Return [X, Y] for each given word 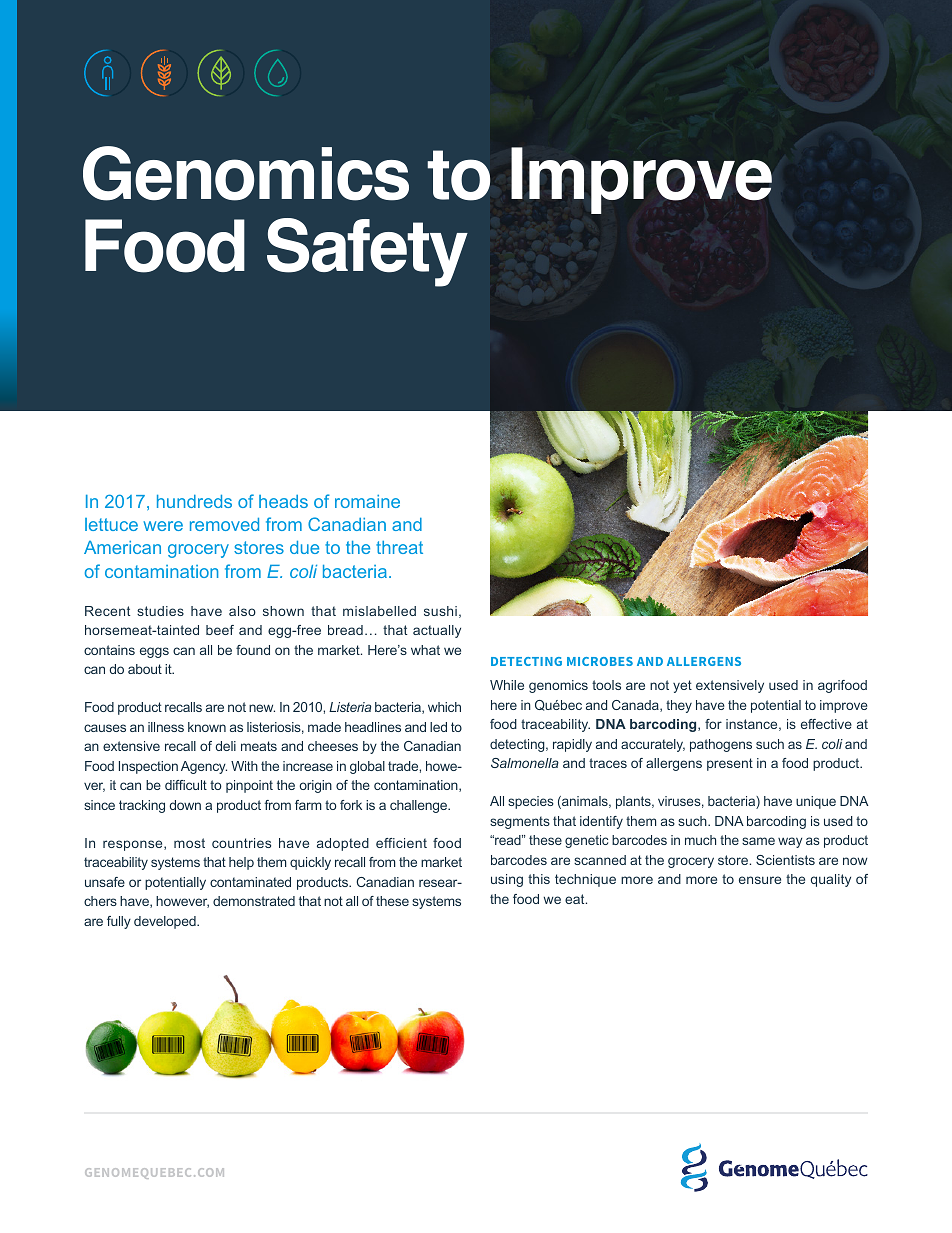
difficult [186, 785]
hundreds [194, 501]
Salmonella [525, 763]
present [730, 764]
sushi [440, 611]
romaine [367, 501]
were [163, 526]
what [425, 650]
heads [283, 501]
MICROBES [600, 661]
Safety [367, 252]
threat [399, 547]
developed [166, 922]
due [304, 547]
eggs [154, 652]
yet [682, 686]
